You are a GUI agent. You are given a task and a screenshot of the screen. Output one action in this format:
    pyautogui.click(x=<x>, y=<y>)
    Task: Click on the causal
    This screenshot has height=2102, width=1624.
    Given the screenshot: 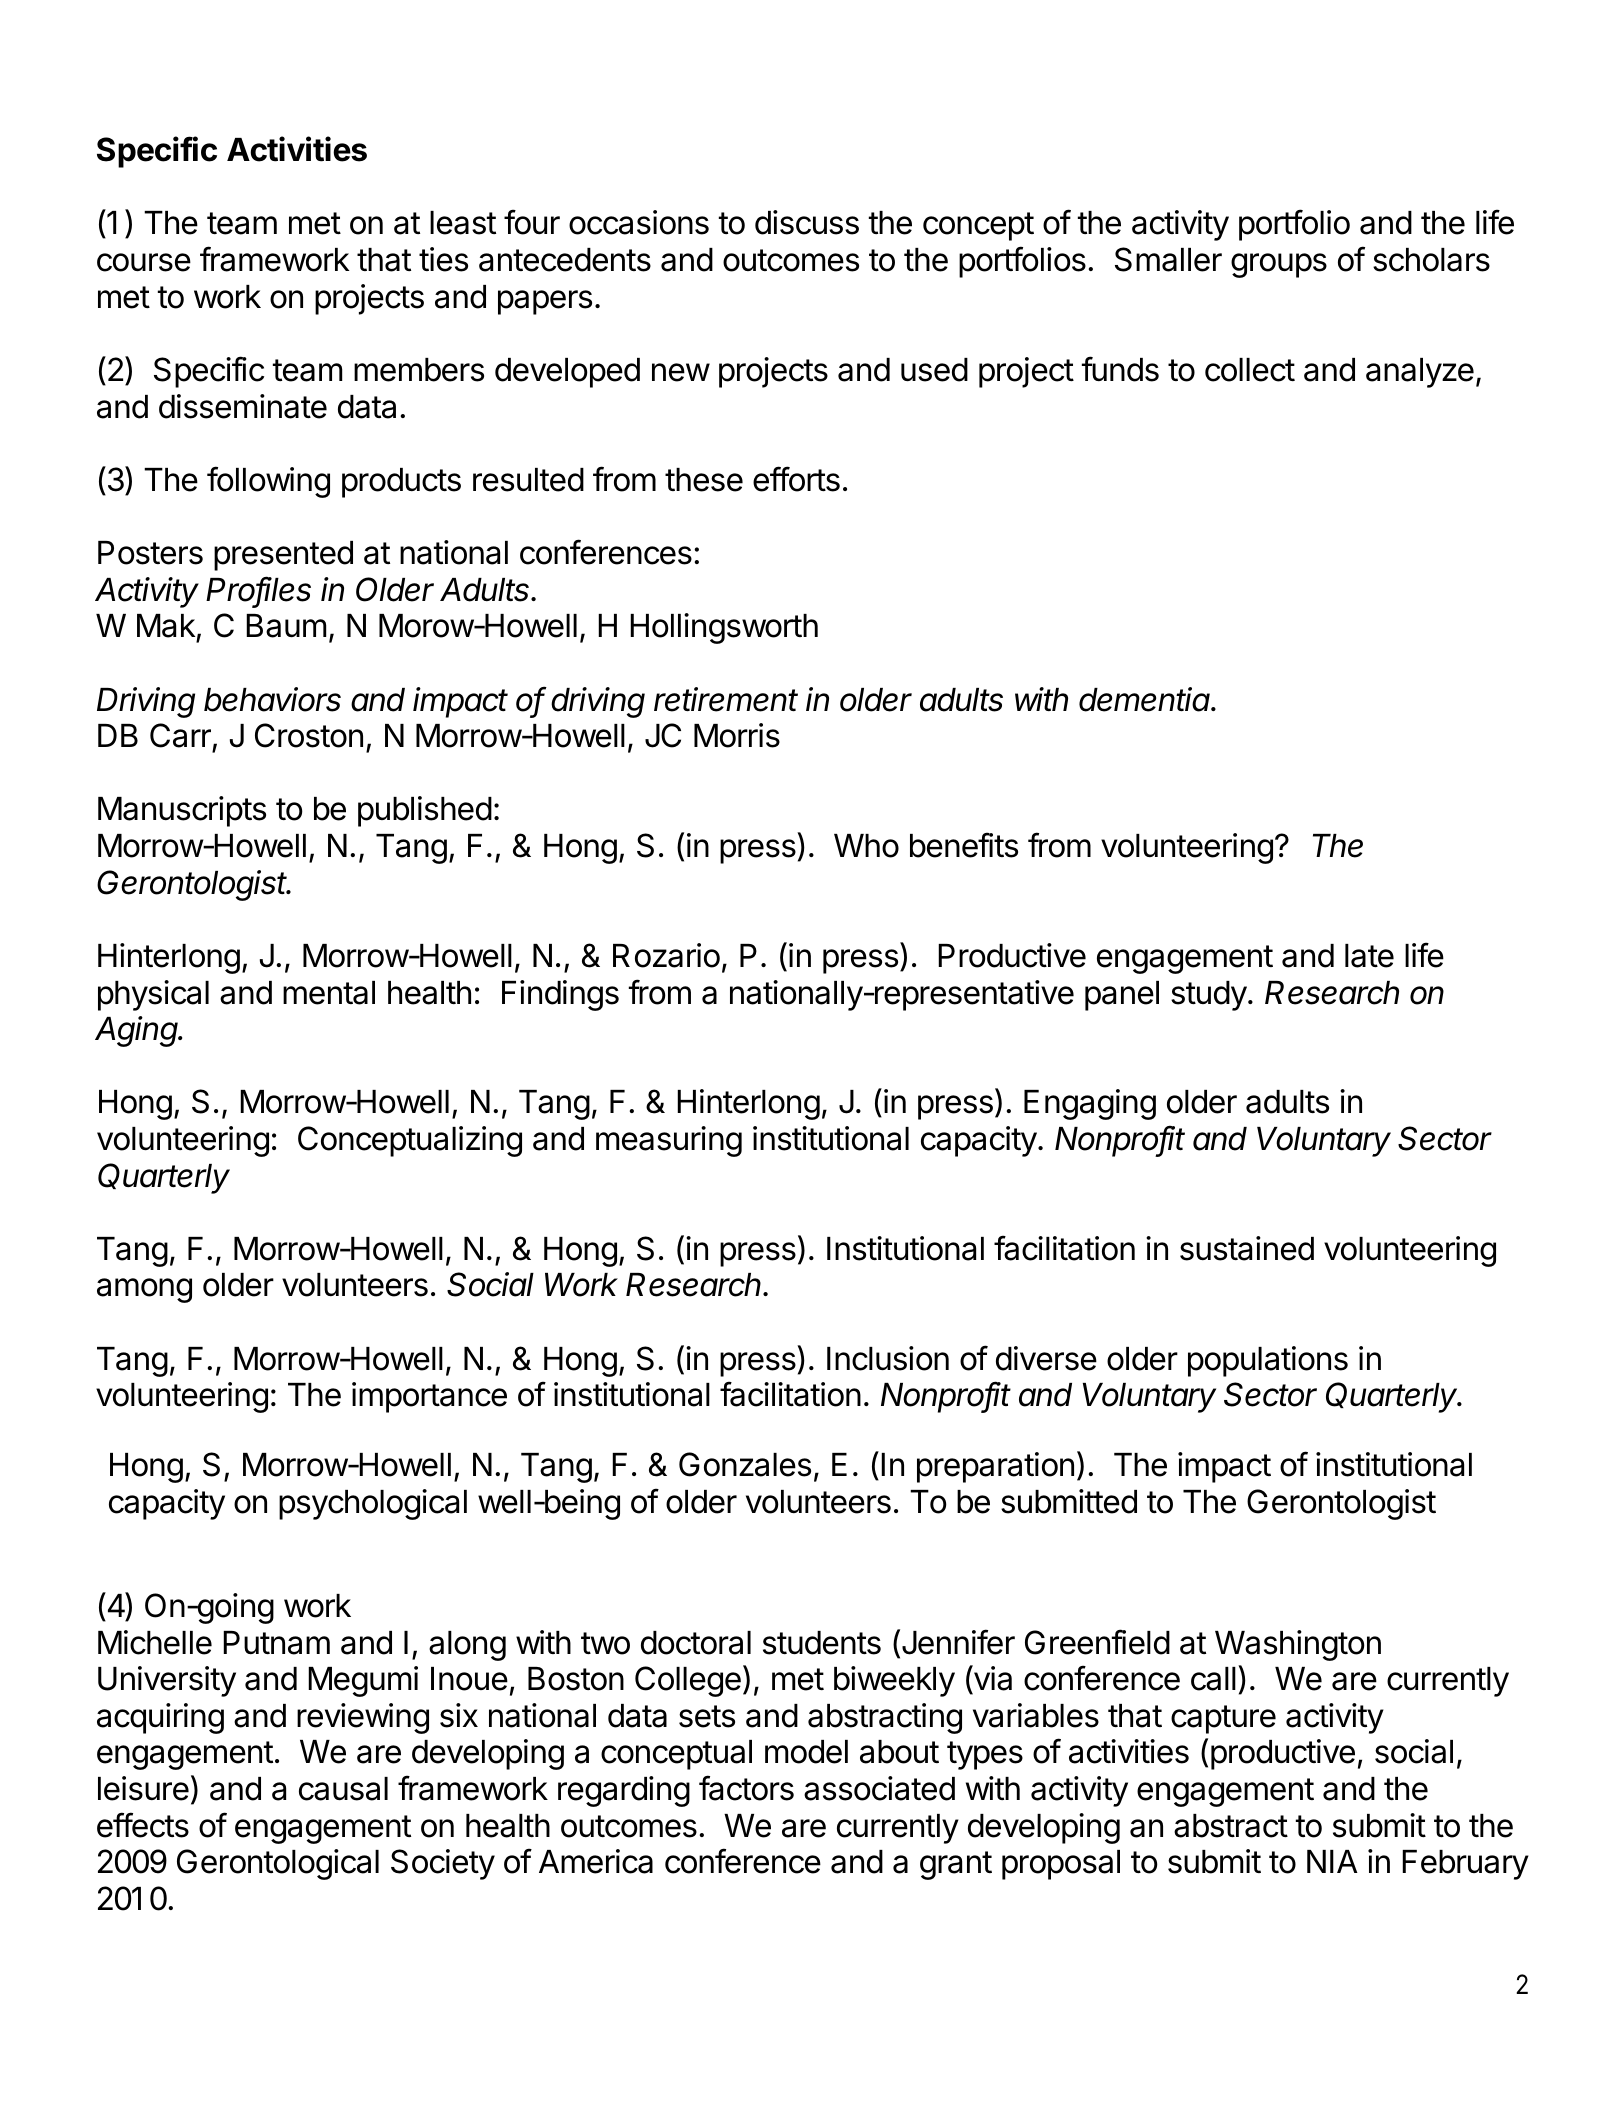 What is the action you would take?
    pyautogui.click(x=343, y=1789)
